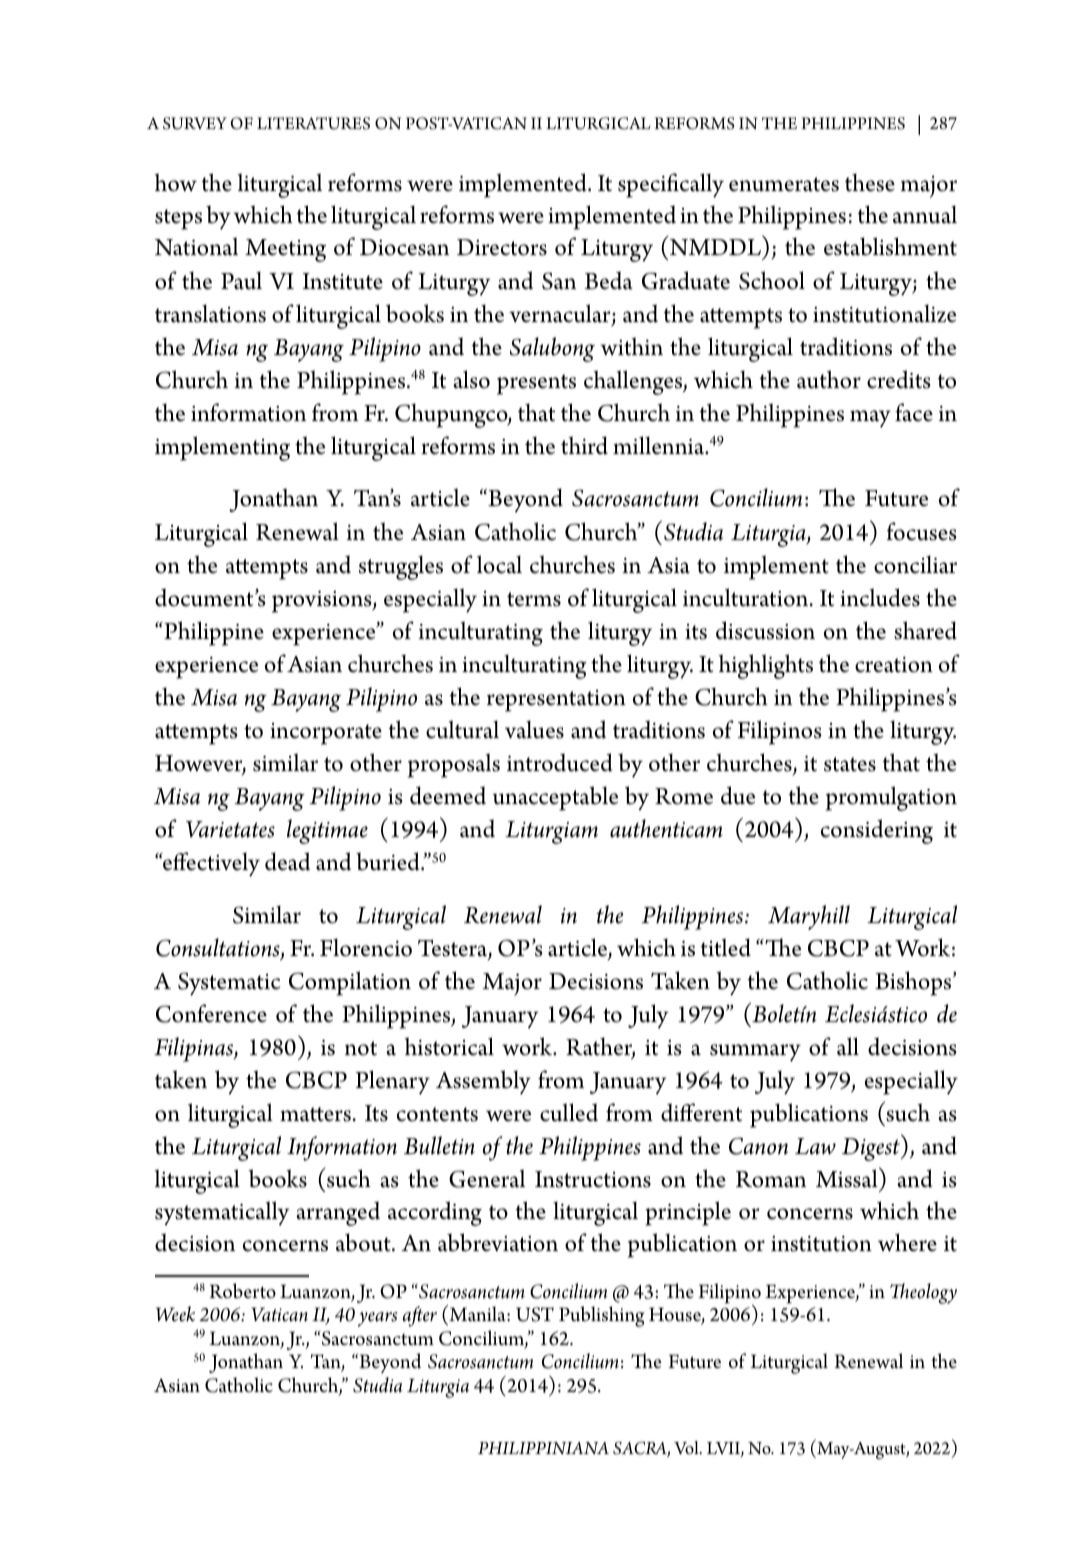 The width and height of the screenshot is (1083, 1547). What do you see at coordinates (313, 123) in the screenshot?
I see `LITERATURES` at bounding box center [313, 123].
